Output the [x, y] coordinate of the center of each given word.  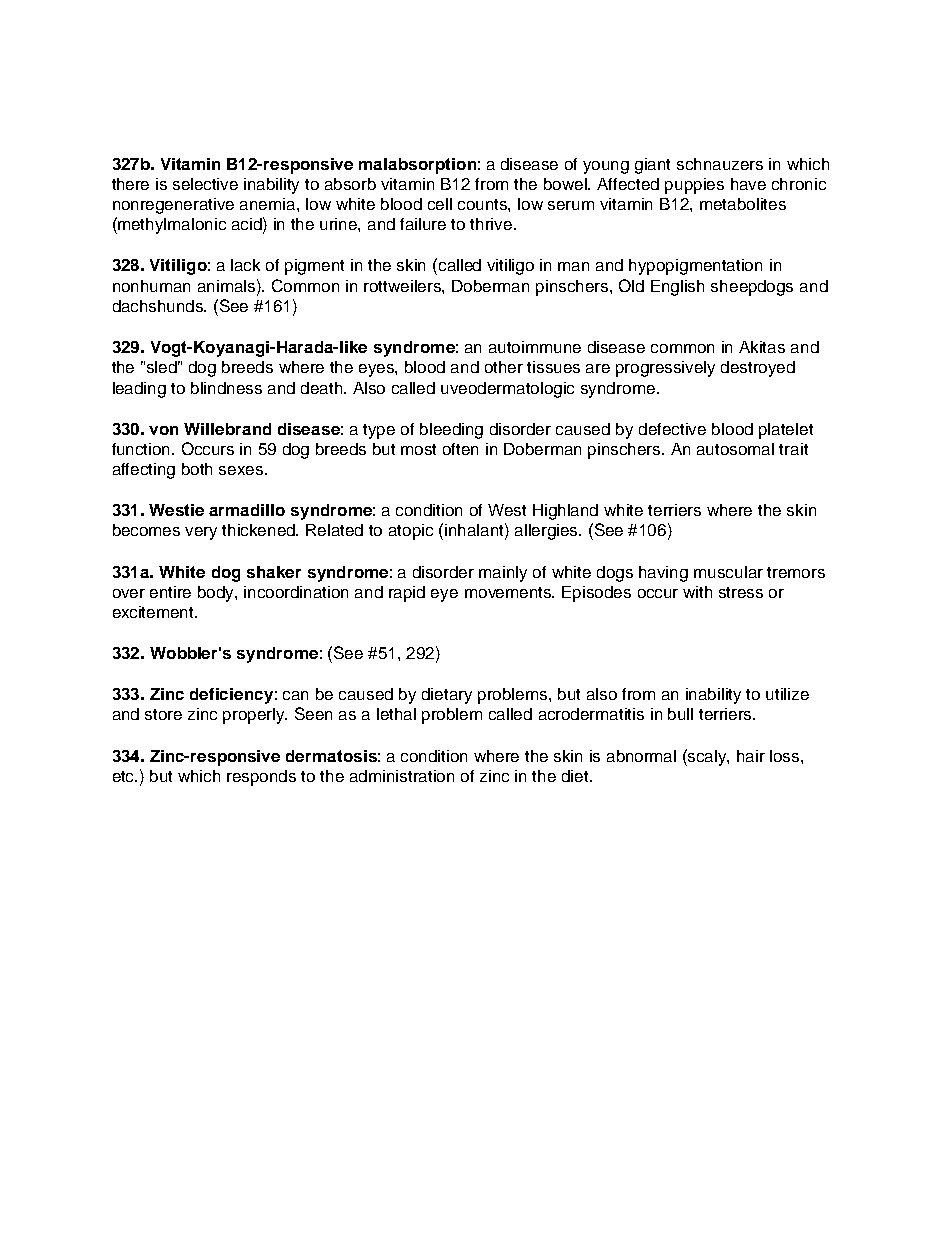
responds [261, 778]
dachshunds [159, 306]
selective [205, 184]
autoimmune [535, 347]
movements [509, 592]
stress [741, 592]
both [197, 469]
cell [440, 204]
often [460, 449]
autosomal [735, 449]
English [677, 288]
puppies [694, 186]
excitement [155, 612]
